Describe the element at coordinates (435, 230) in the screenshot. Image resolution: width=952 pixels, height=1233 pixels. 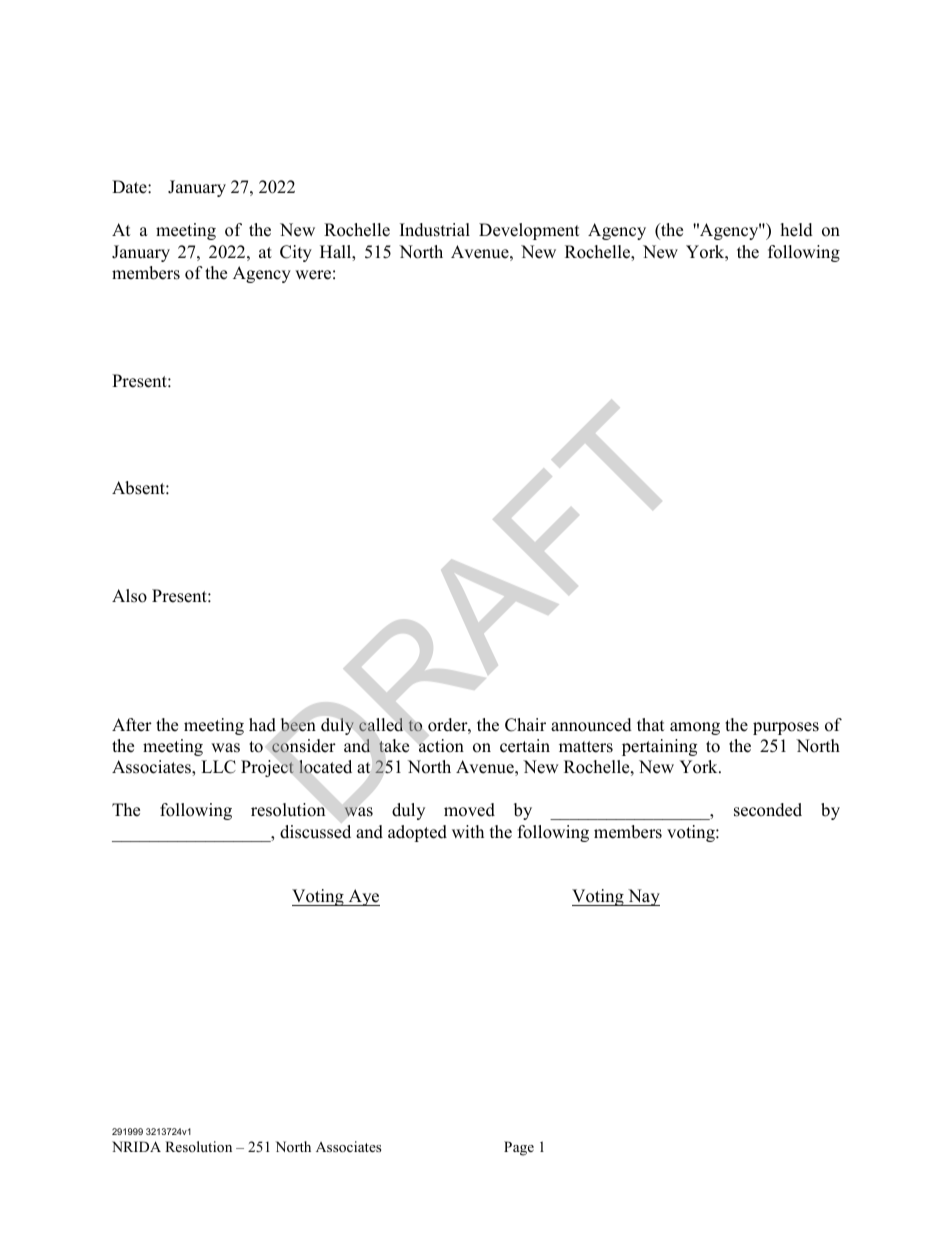
I see `Industrial` at that location.
